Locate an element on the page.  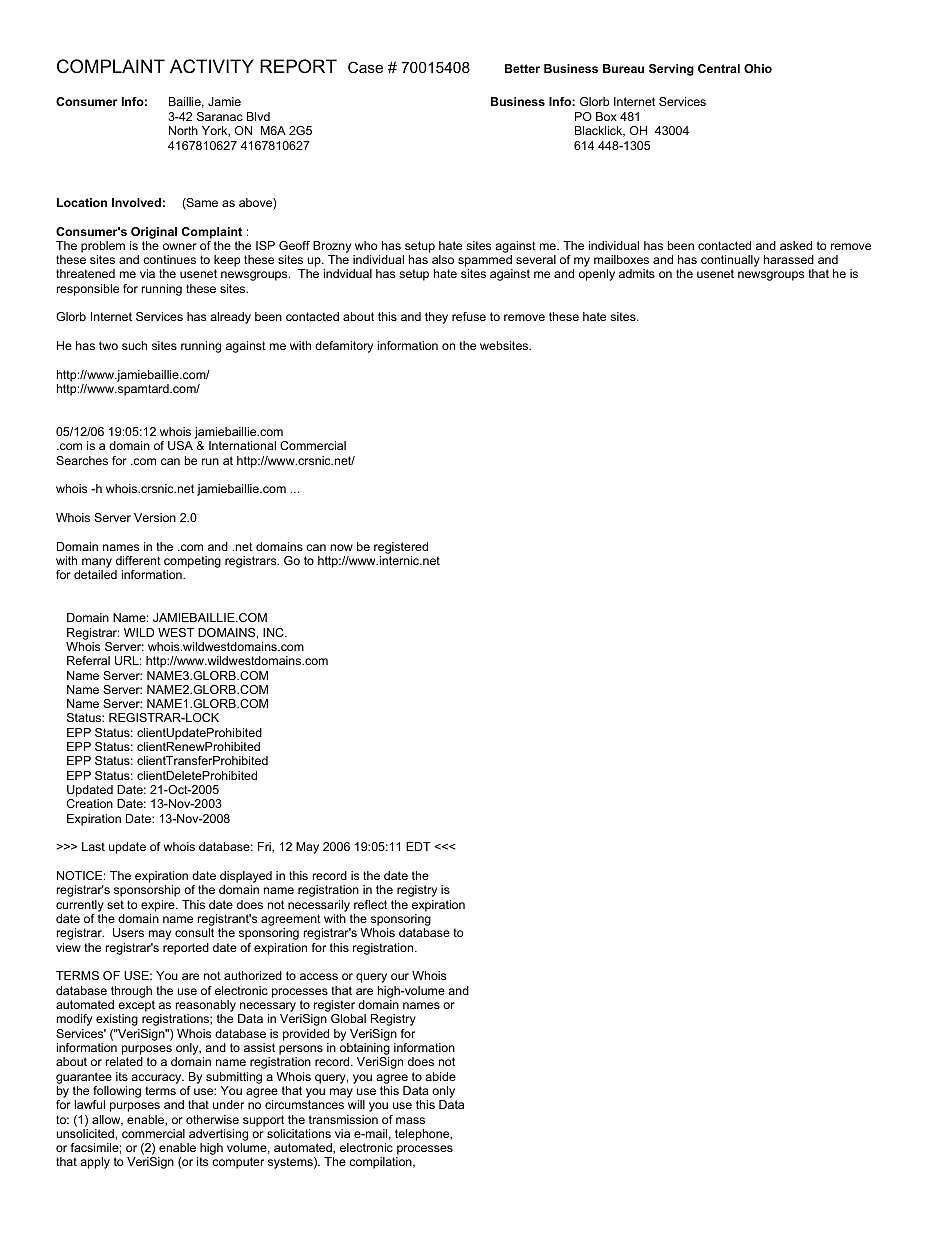
our is located at coordinates (400, 976).
